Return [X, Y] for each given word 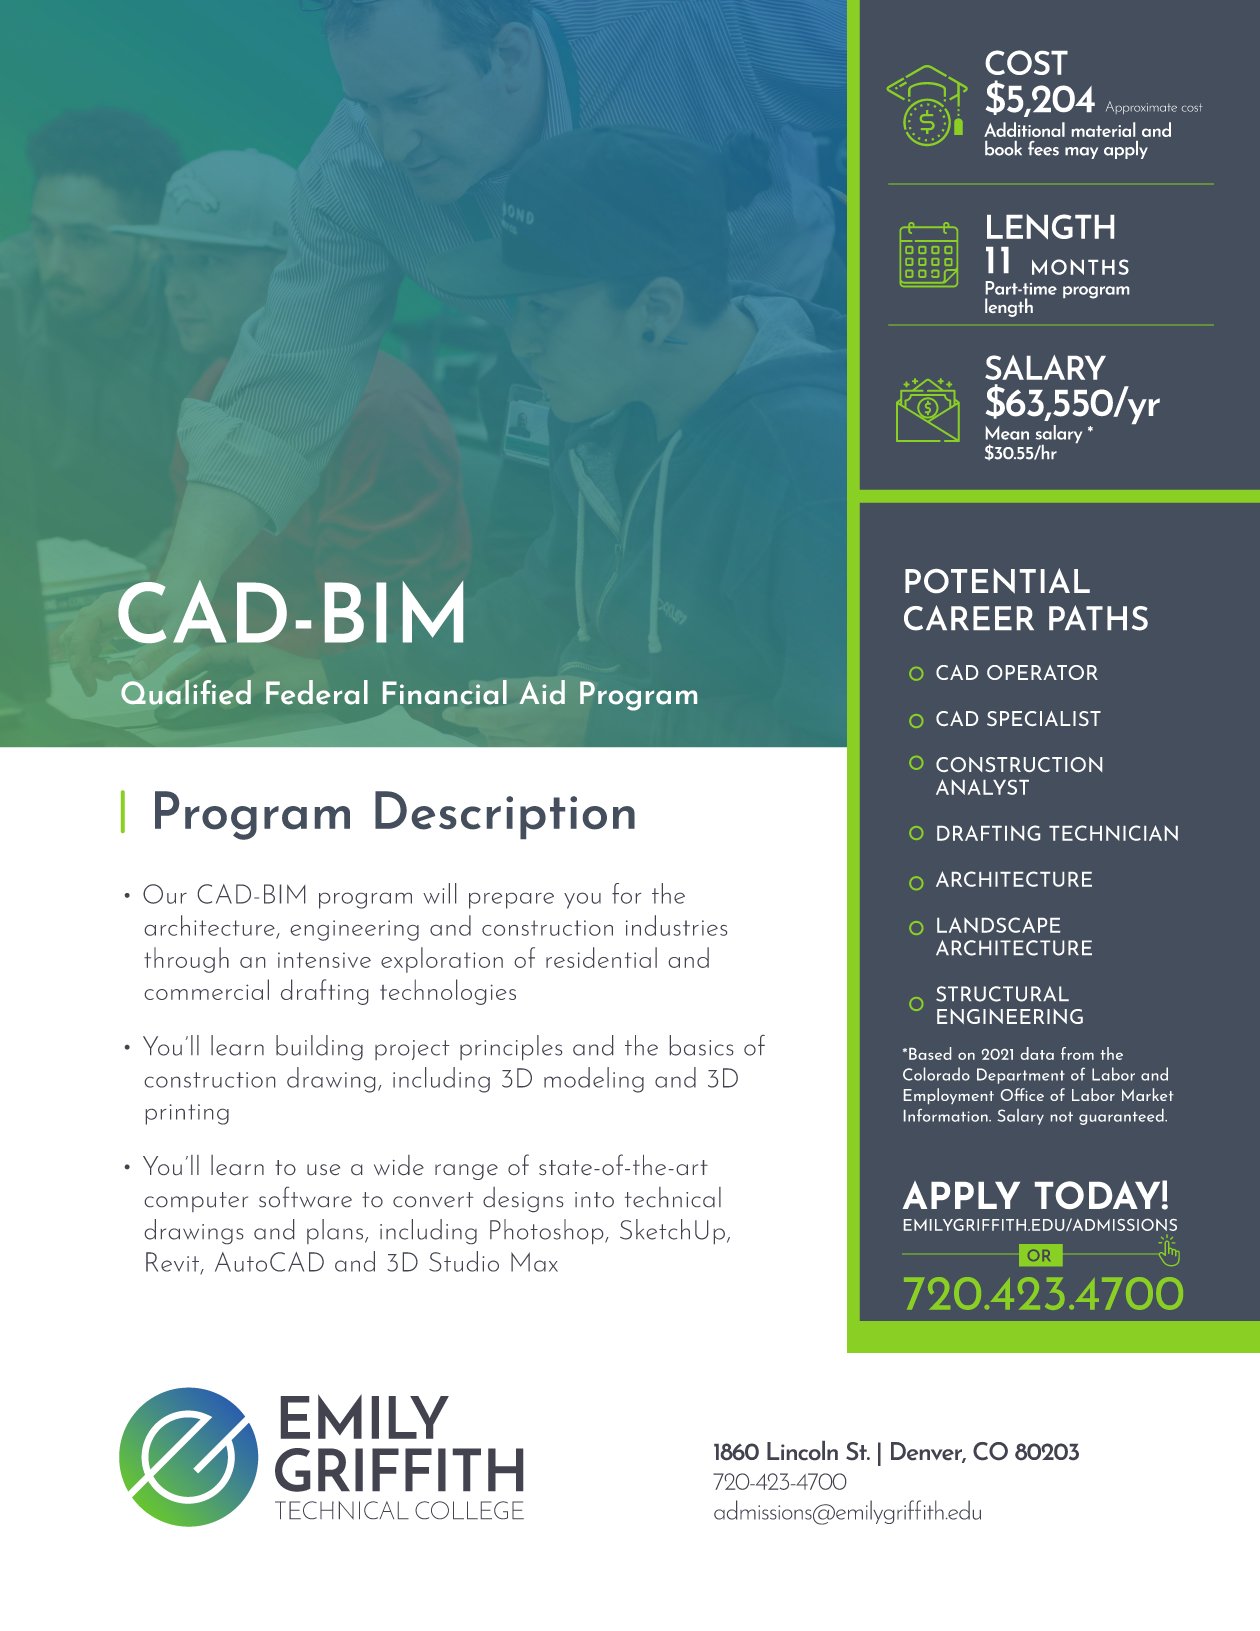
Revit [173, 1263]
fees [1043, 148]
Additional [1024, 129]
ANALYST [982, 787]
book [1003, 148]
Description [505, 815]
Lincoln [802, 1450]
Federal [317, 692]
